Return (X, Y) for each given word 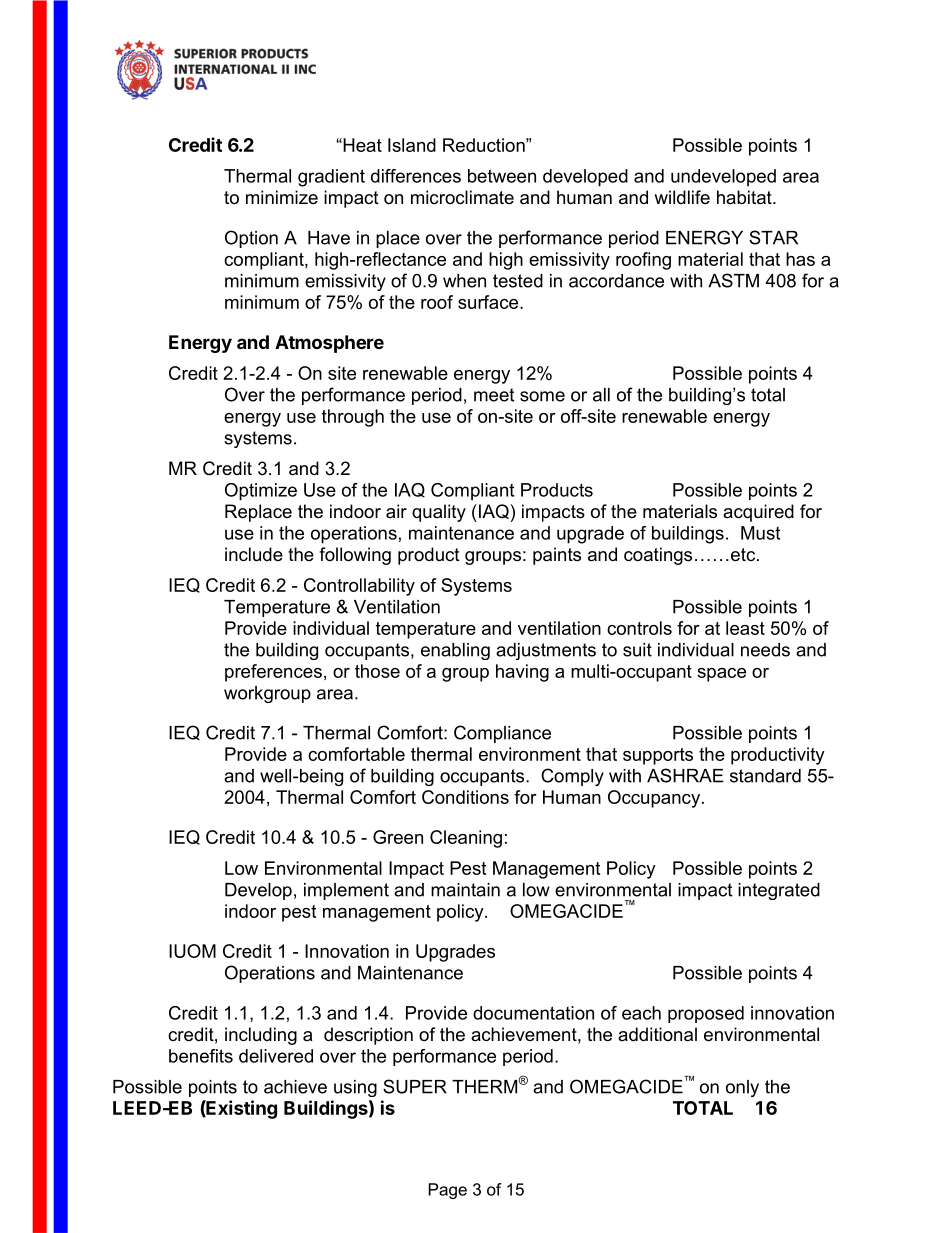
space (721, 675)
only (742, 1088)
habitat (745, 197)
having (522, 673)
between (502, 176)
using (355, 1088)
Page (448, 1191)
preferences (273, 673)
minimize (282, 197)
